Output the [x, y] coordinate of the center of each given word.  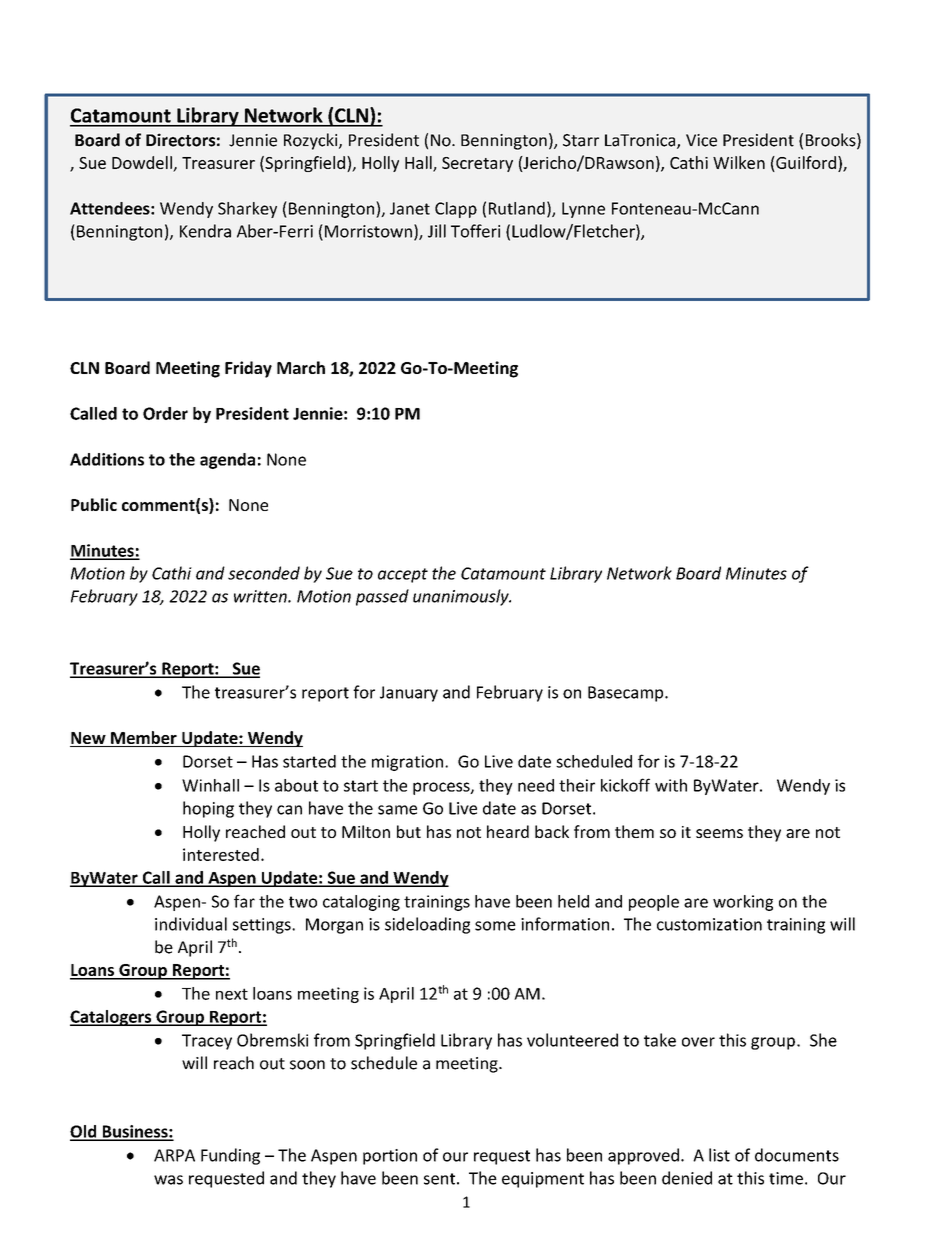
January [409, 694]
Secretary [477, 164]
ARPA [174, 1155]
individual [191, 924]
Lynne [583, 210]
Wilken [739, 162]
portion [390, 1157]
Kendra [205, 231]
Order [165, 413]
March [301, 367]
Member [144, 737]
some [495, 926]
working [743, 903]
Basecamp [627, 694]
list [719, 1155]
